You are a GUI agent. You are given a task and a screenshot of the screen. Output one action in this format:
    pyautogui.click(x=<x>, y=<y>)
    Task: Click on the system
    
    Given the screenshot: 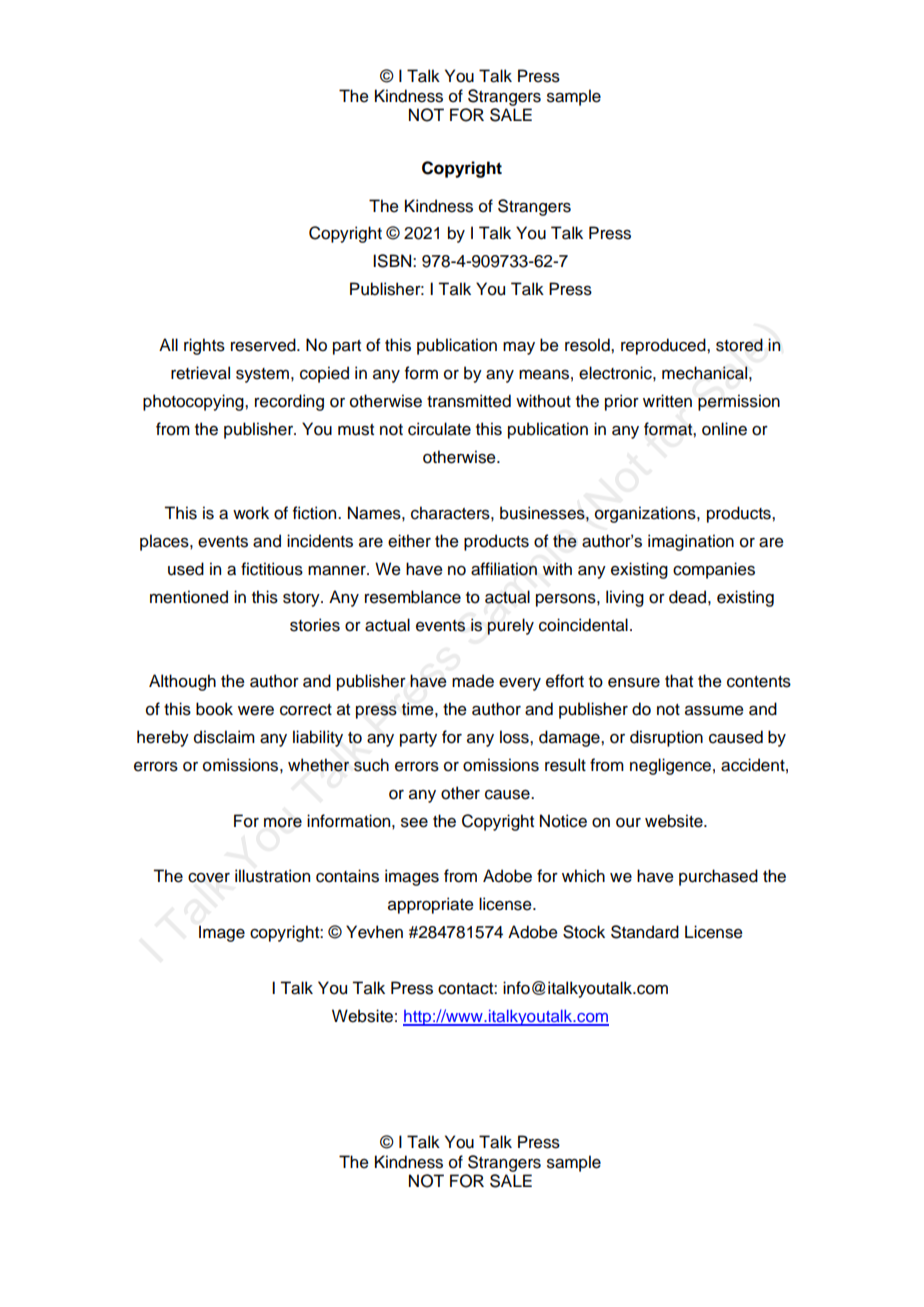 What is the action you would take?
    pyautogui.click(x=262, y=375)
